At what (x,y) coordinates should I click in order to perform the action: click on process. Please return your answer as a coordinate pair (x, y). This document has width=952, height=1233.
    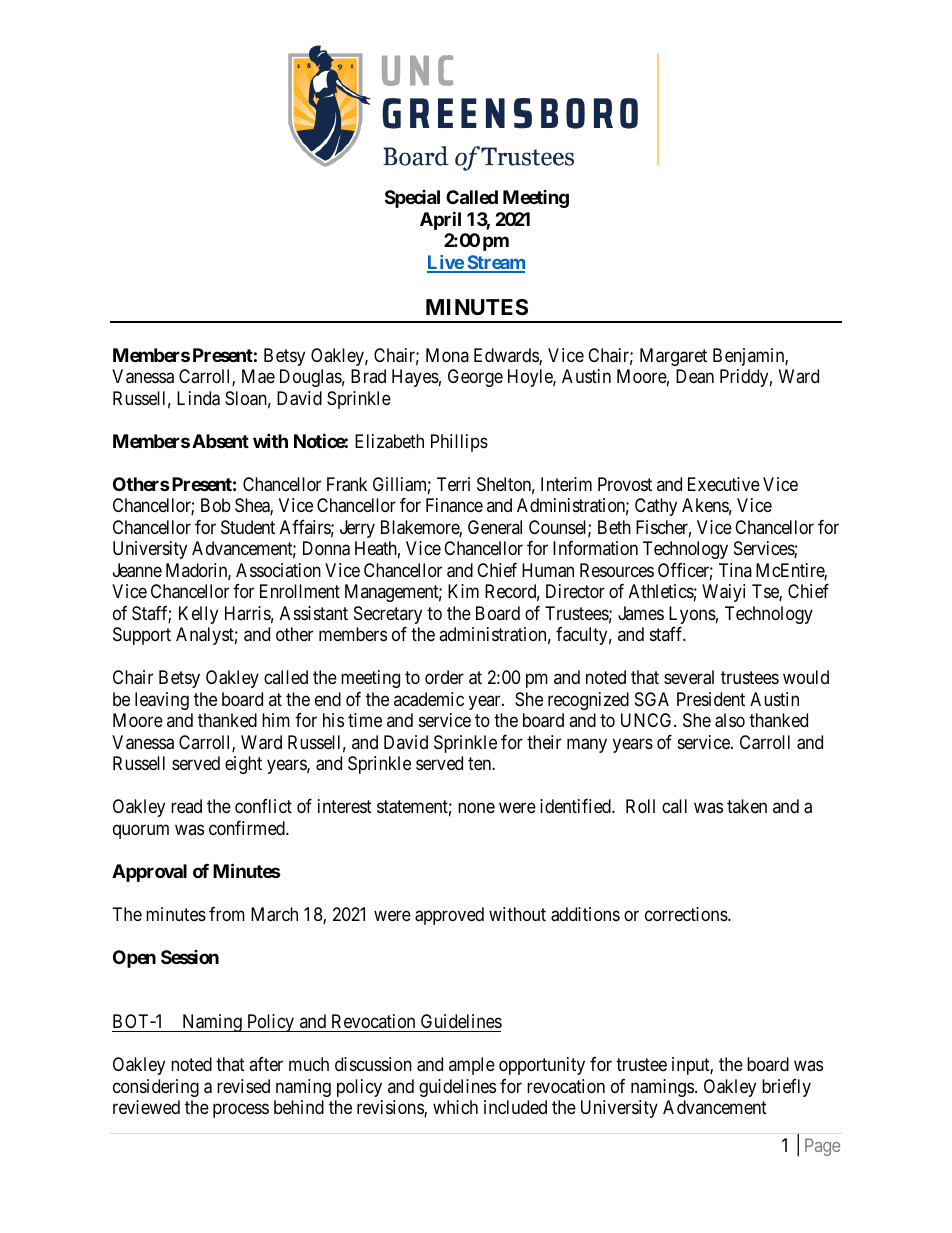
    Looking at the image, I should click on (241, 1110).
